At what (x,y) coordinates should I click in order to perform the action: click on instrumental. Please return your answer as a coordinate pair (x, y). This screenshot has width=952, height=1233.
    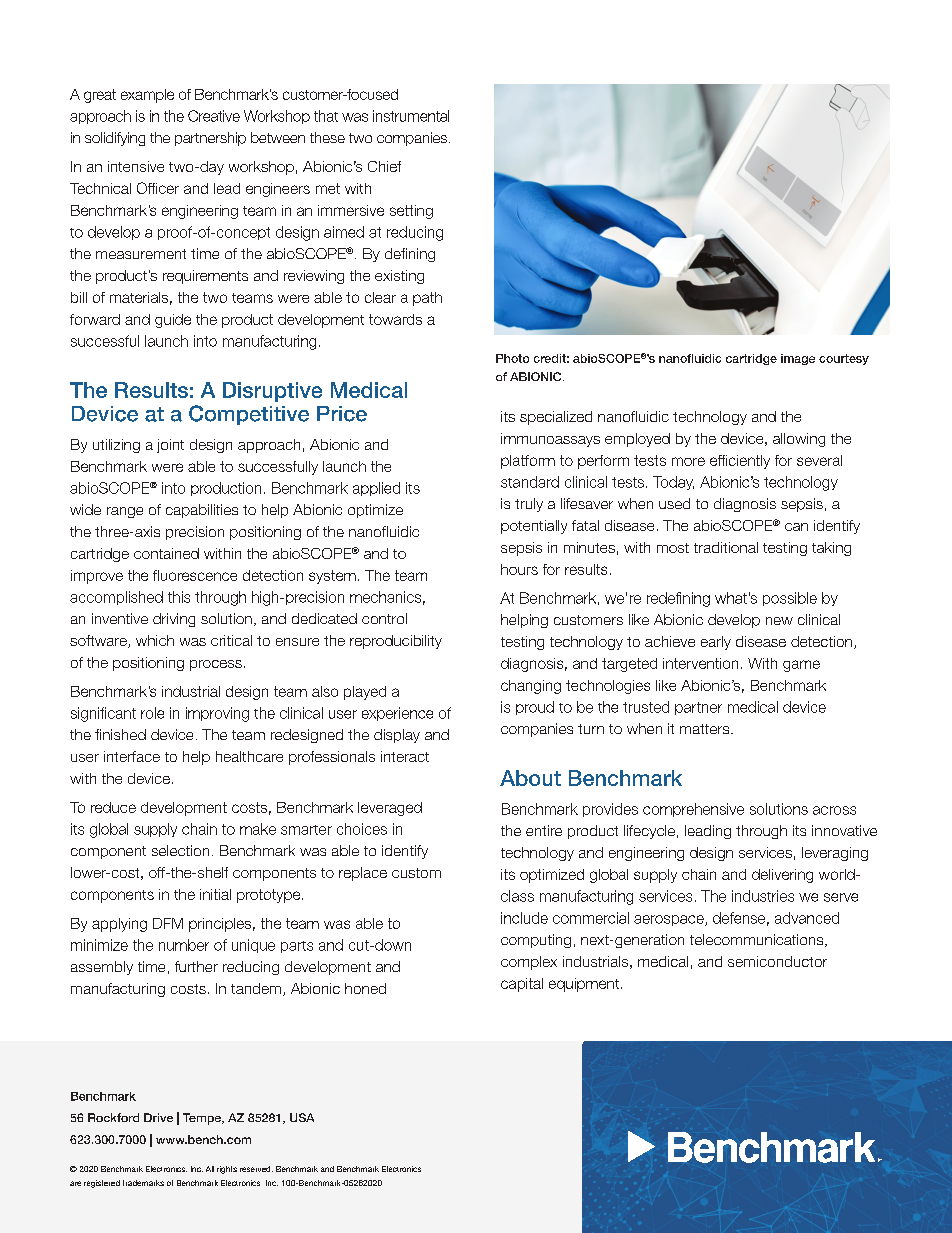
    Looking at the image, I should click on (411, 116).
